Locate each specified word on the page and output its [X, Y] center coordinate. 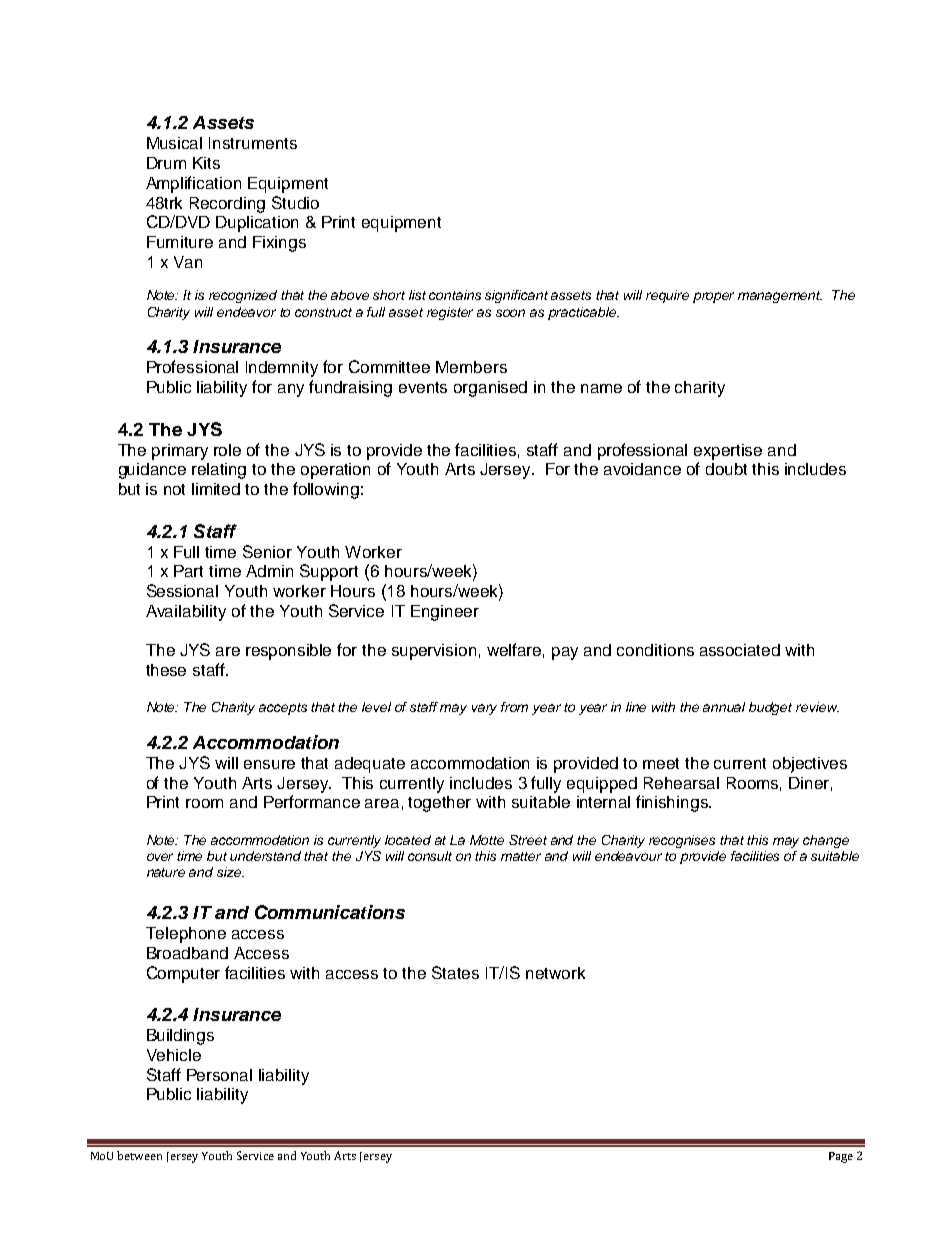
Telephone [186, 935]
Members [471, 367]
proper [713, 297]
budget [770, 708]
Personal [219, 1075]
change [826, 841]
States [455, 972]
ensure [269, 764]
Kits [206, 163]
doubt [726, 469]
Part [188, 571]
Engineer [445, 613]
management [780, 297]
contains [455, 295]
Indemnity [282, 369]
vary [484, 709]
